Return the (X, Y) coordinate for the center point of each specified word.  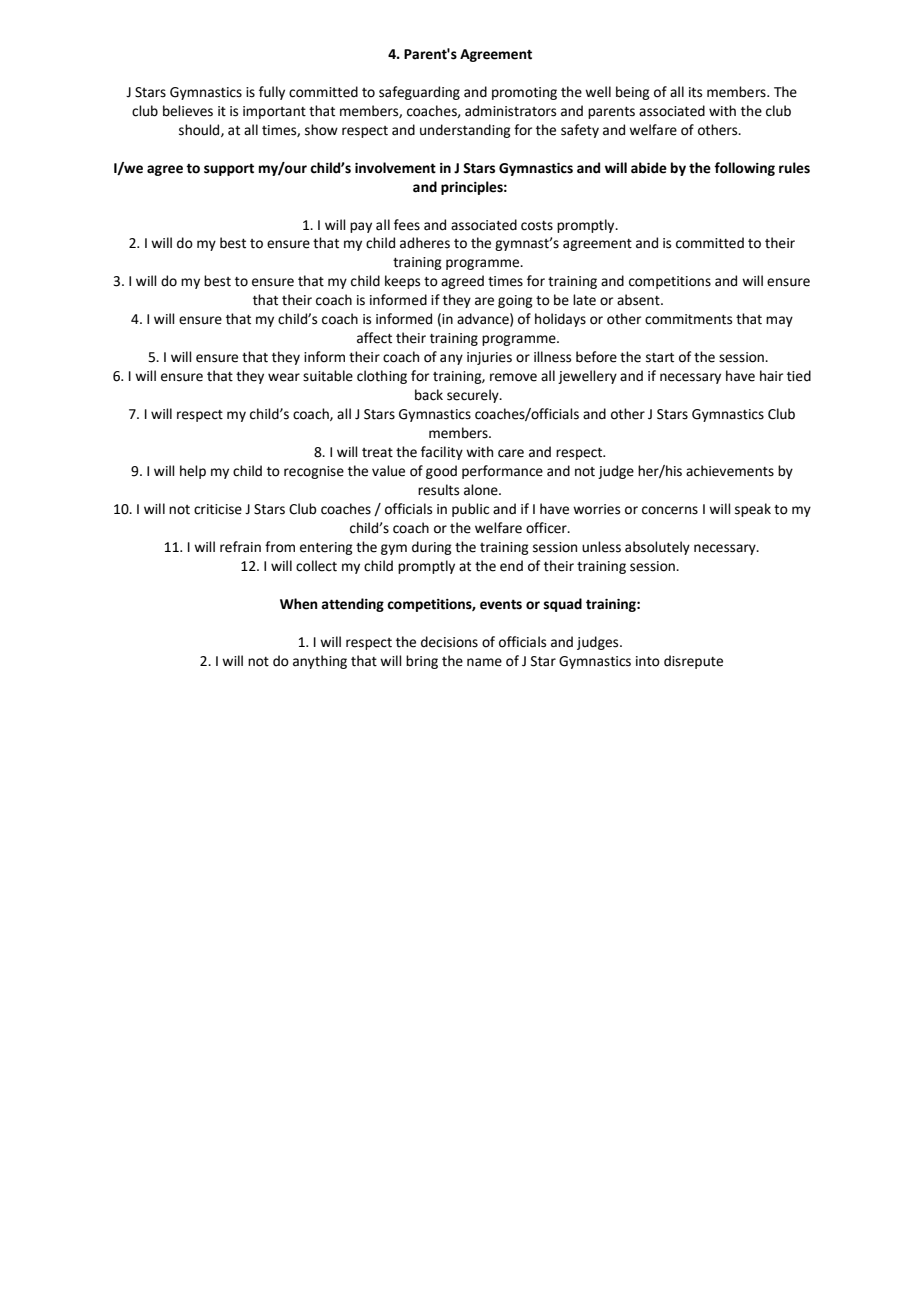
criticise (218, 509)
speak (753, 510)
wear (284, 377)
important (274, 112)
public (470, 510)
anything (320, 662)
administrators (510, 111)
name (484, 662)
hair (771, 376)
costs (537, 226)
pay (361, 227)
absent (639, 300)
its (695, 92)
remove (513, 377)
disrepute (693, 662)
